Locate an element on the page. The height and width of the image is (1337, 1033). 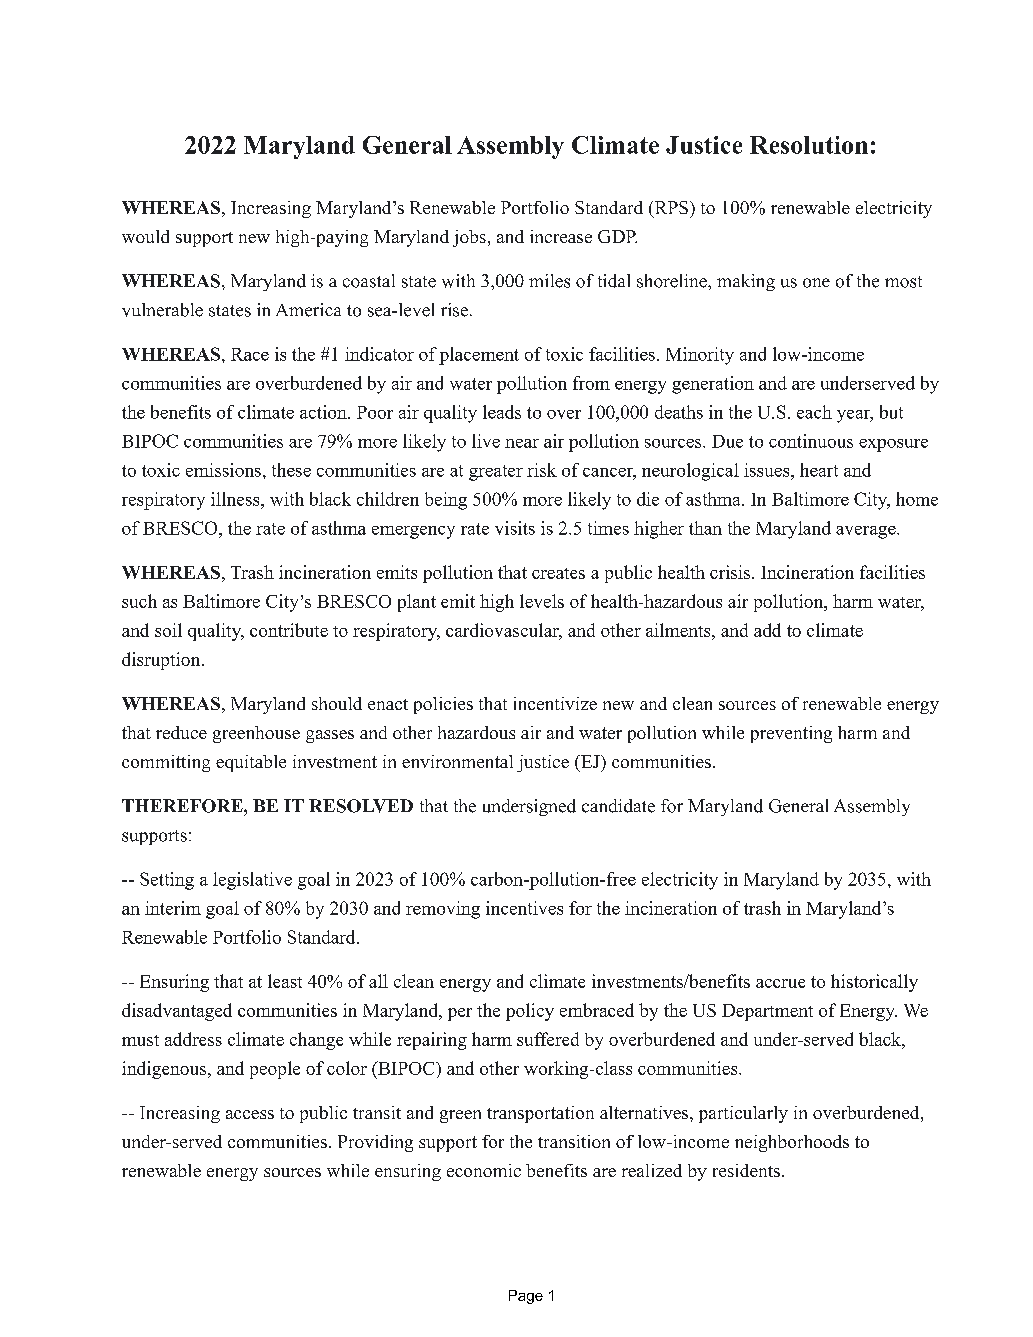
legislative is located at coordinates (252, 881).
